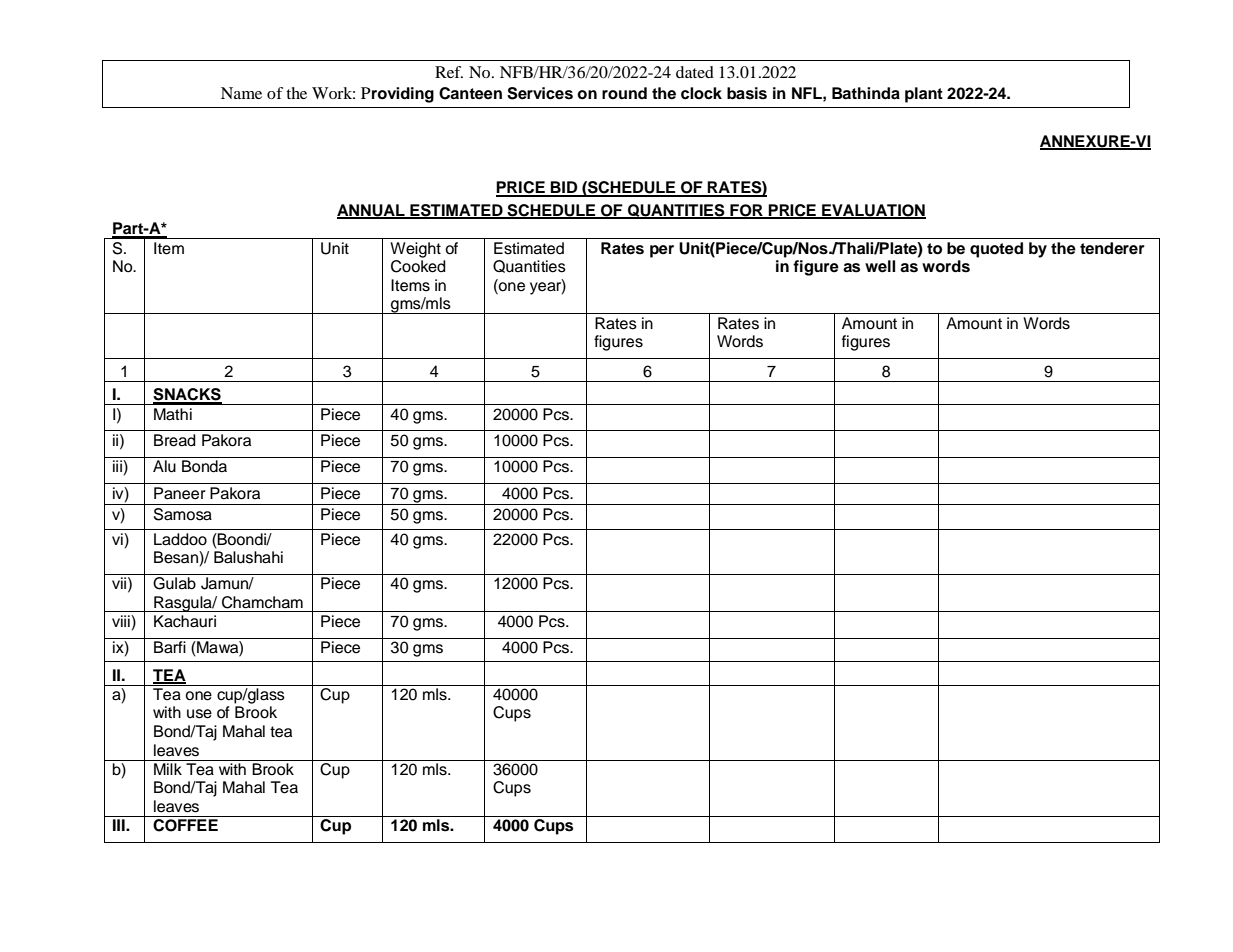 The image size is (1233, 952). Describe the element at coordinates (174, 583) in the image. I see `Gulab` at that location.
